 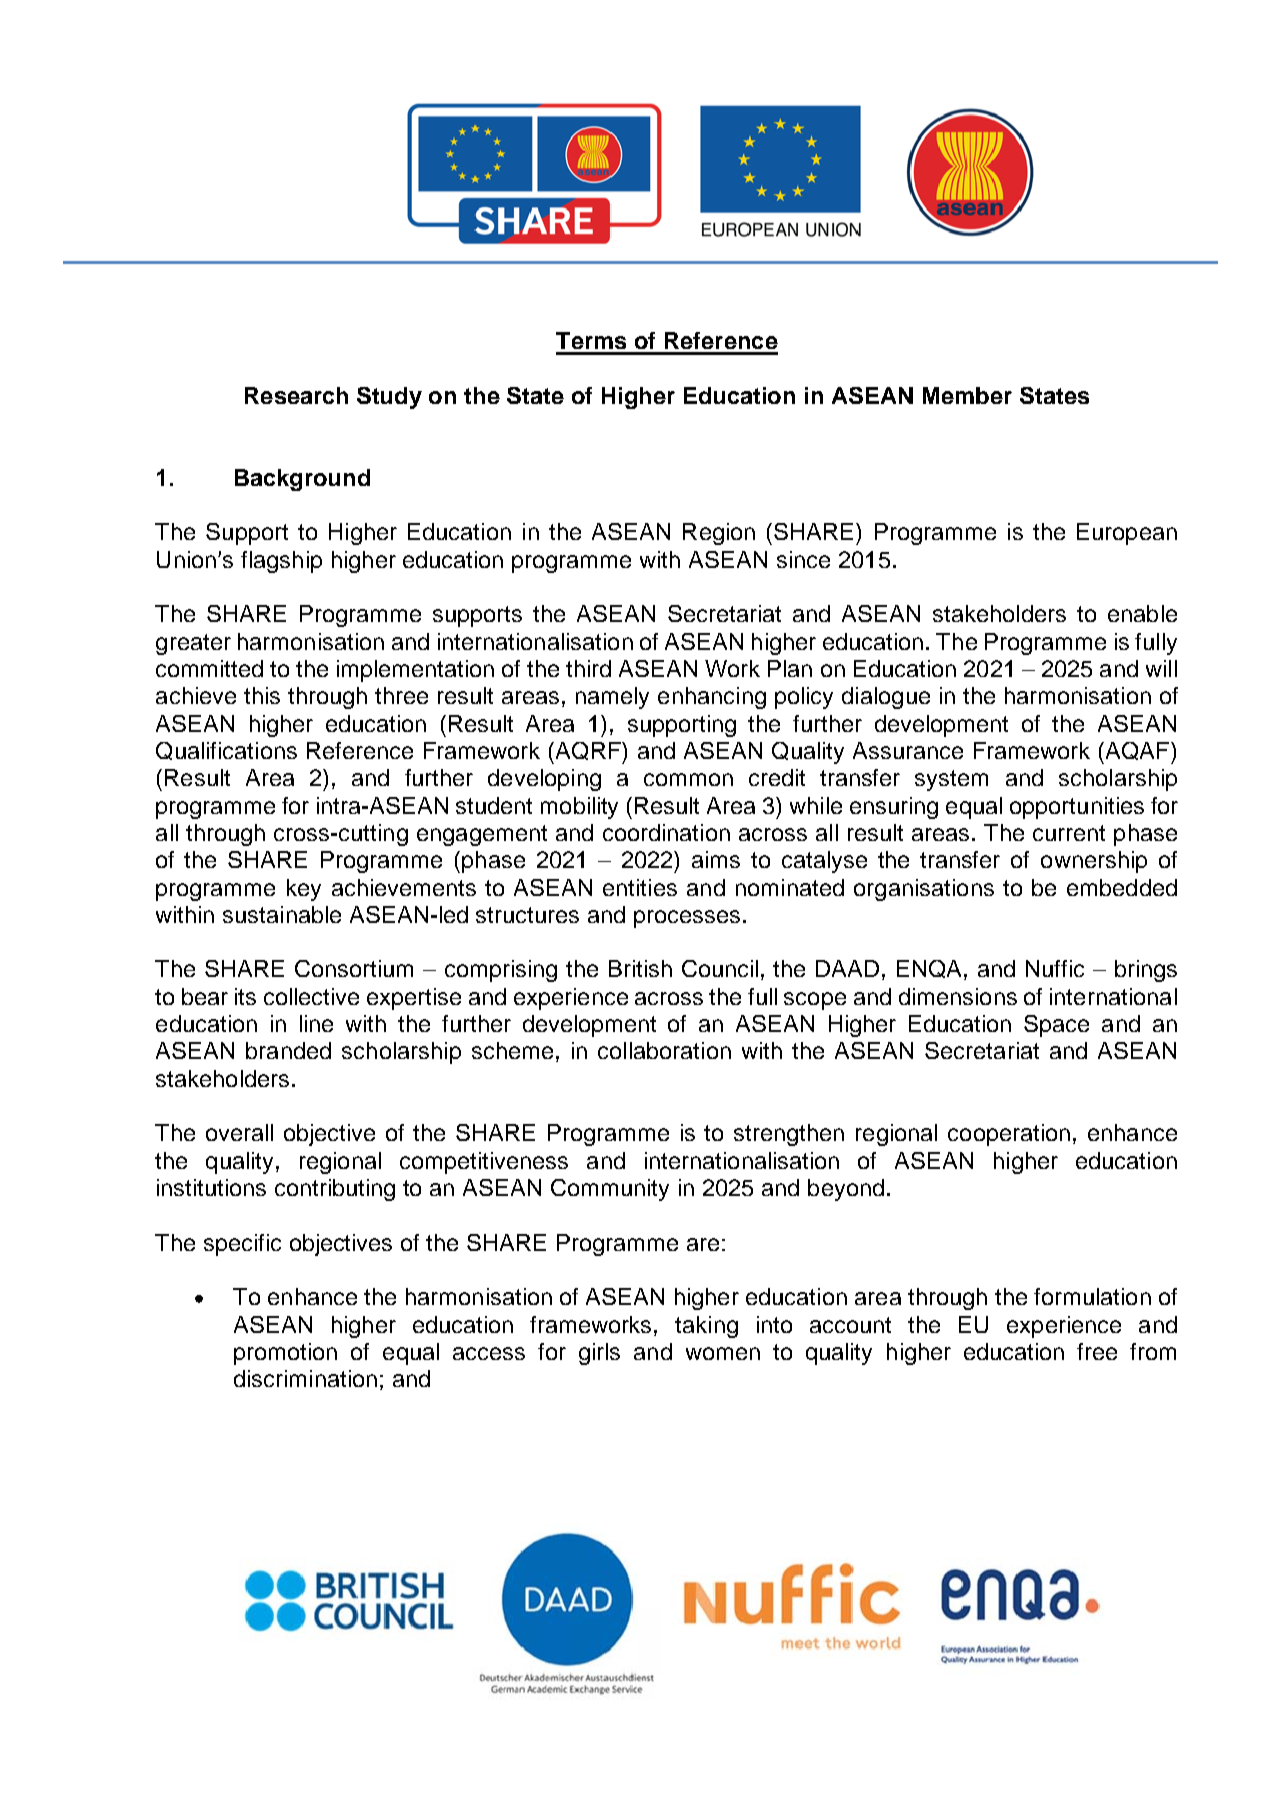 I want to click on key, so click(x=304, y=890).
